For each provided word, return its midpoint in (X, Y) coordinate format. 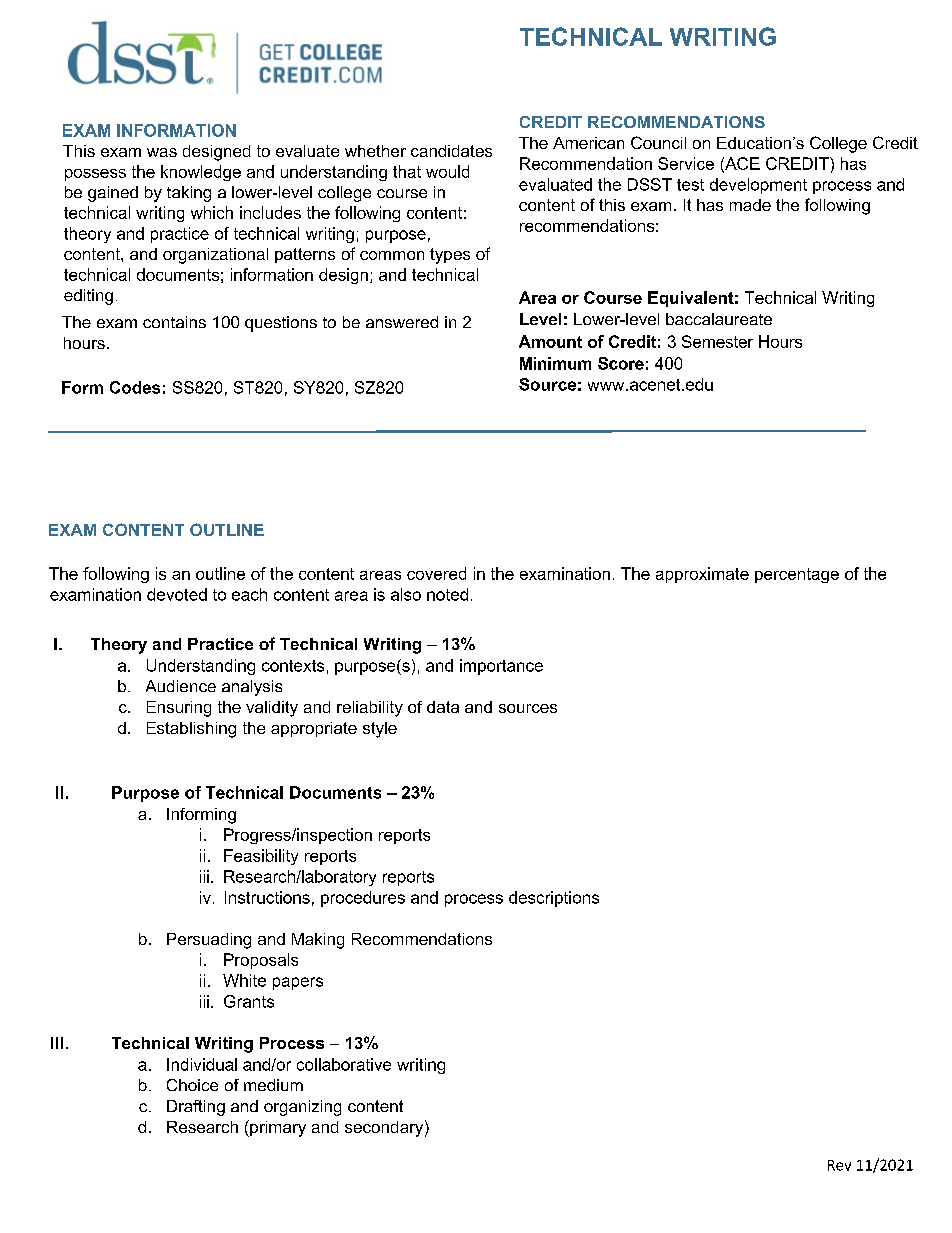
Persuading (209, 941)
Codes (135, 387)
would (447, 171)
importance (501, 667)
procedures (363, 899)
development (758, 186)
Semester (717, 341)
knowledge (201, 173)
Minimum (555, 363)
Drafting (196, 1108)
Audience (181, 686)
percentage (797, 575)
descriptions (554, 899)
